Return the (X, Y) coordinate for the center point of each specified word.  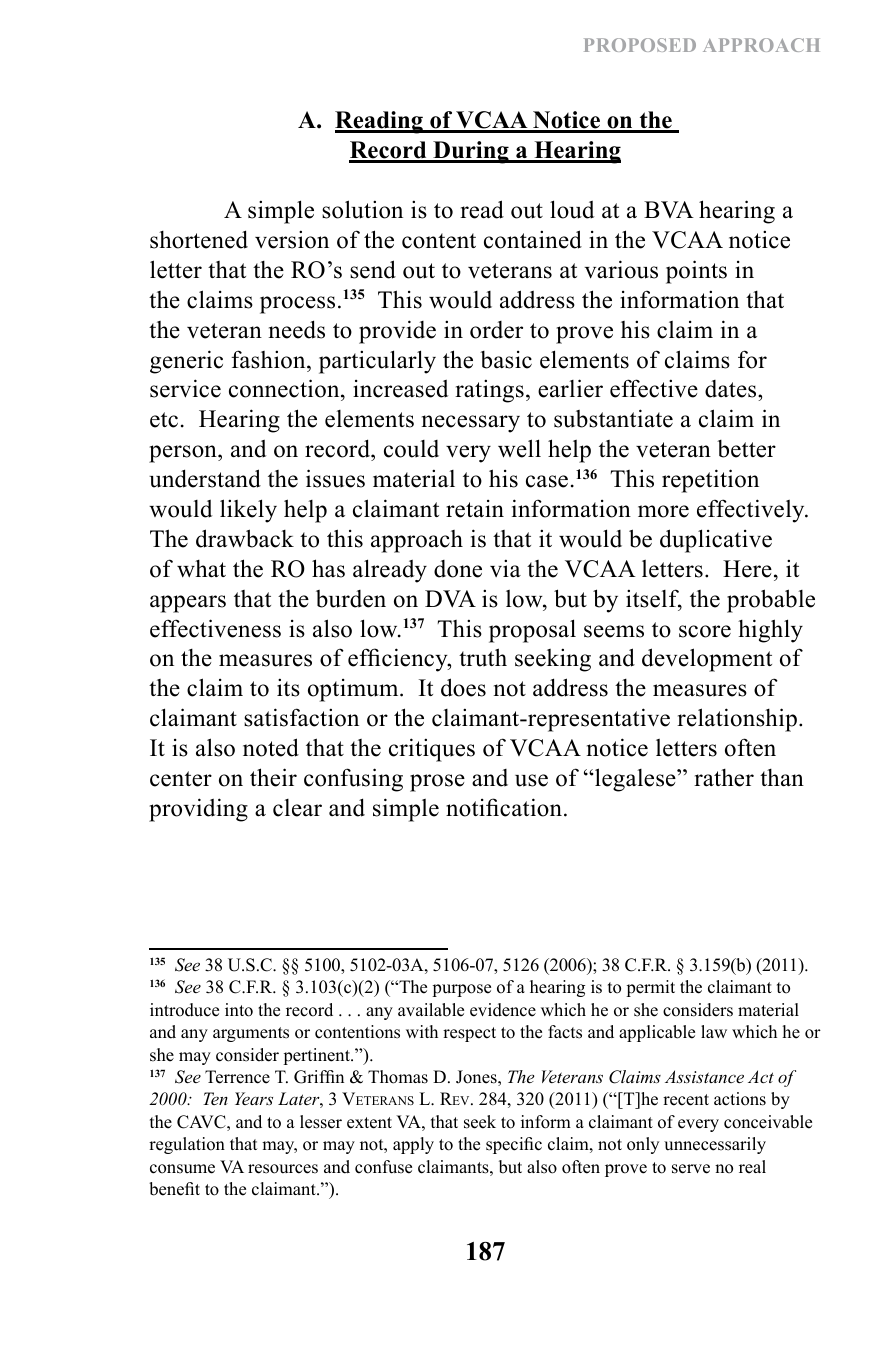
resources (283, 1169)
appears (188, 604)
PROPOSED (640, 45)
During (471, 152)
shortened (199, 239)
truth (483, 657)
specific (514, 1145)
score (705, 631)
